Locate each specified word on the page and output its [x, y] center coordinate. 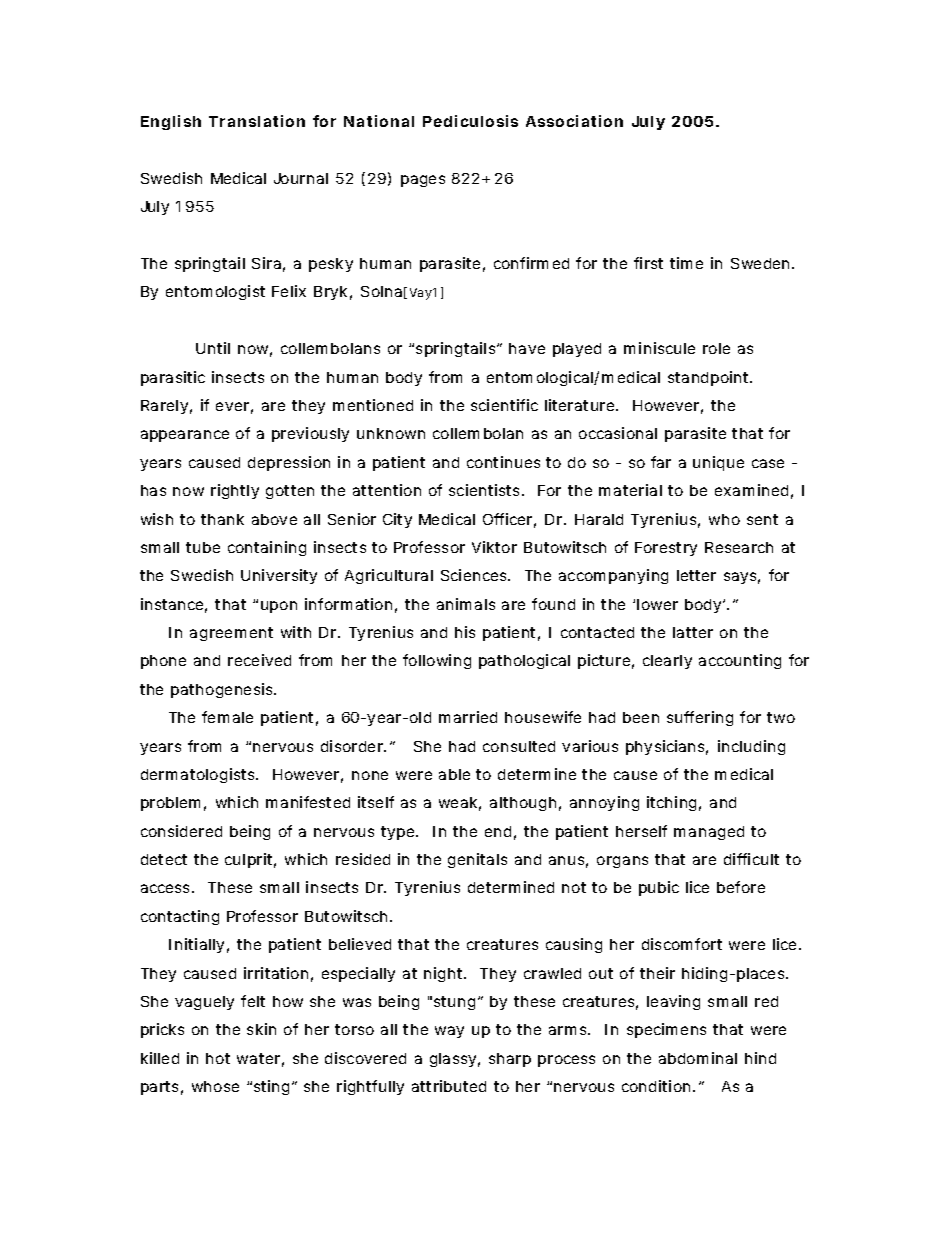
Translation [257, 121]
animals [466, 604]
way [449, 1032]
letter [696, 575]
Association [574, 121]
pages [423, 181]
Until [213, 348]
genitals [477, 860]
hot [218, 1058]
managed [709, 833]
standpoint [710, 378]
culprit [250, 860]
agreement [231, 634]
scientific [504, 405]
